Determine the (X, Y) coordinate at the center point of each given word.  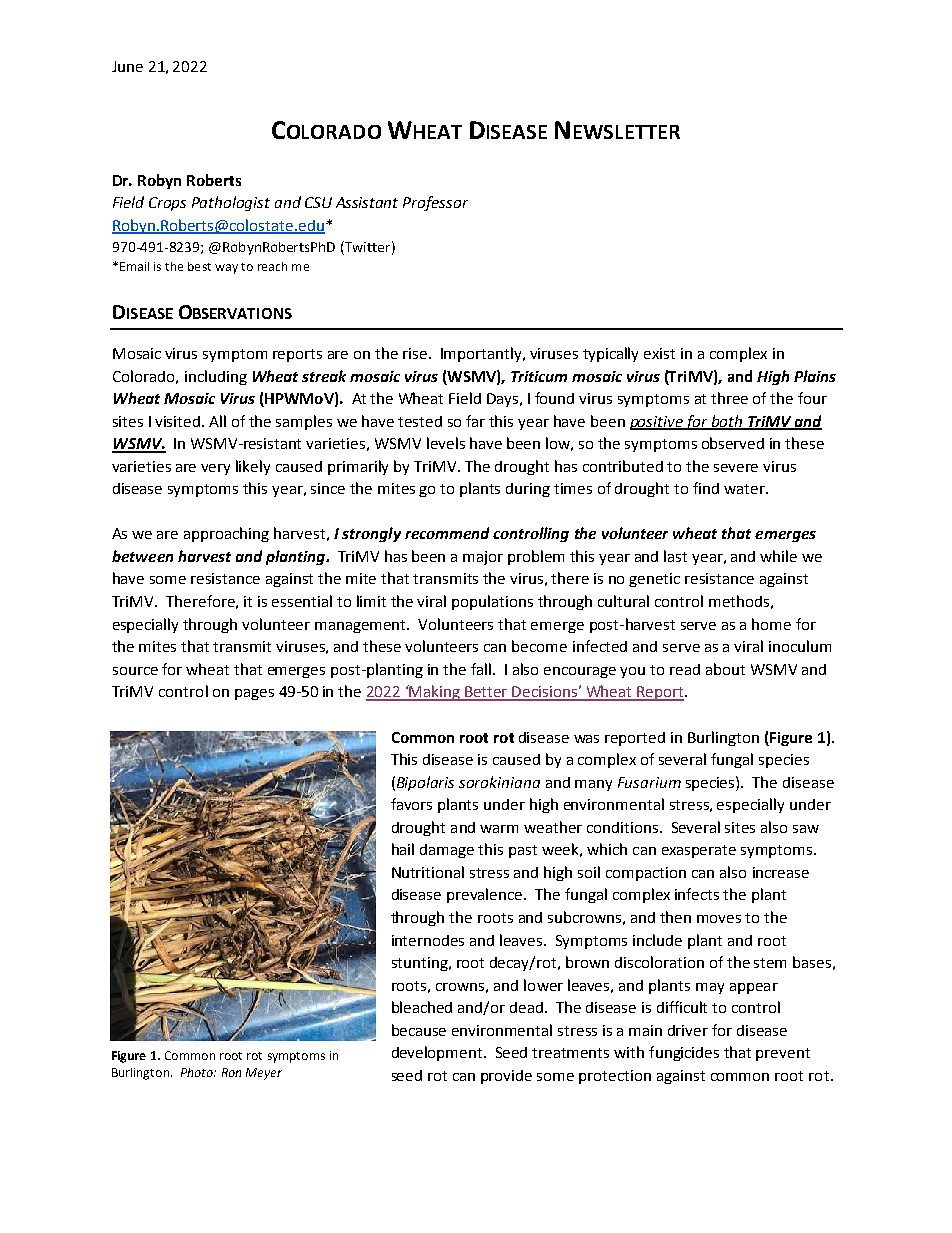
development (438, 1053)
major (483, 558)
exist (659, 353)
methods (739, 601)
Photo (198, 1072)
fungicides (684, 1053)
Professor (435, 203)
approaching (226, 534)
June (127, 66)
